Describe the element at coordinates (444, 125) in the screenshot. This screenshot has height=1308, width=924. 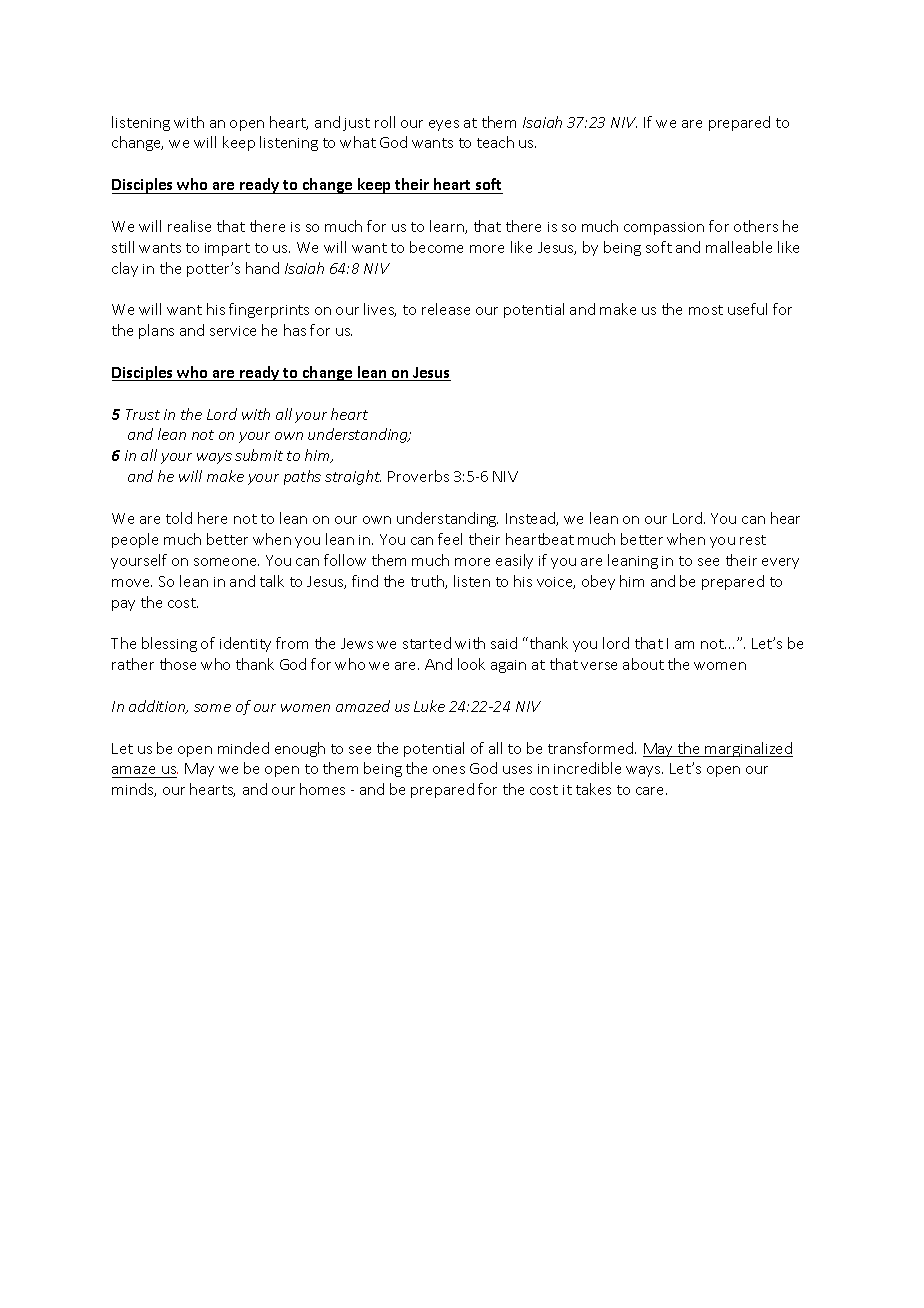
I see `eyes` at that location.
